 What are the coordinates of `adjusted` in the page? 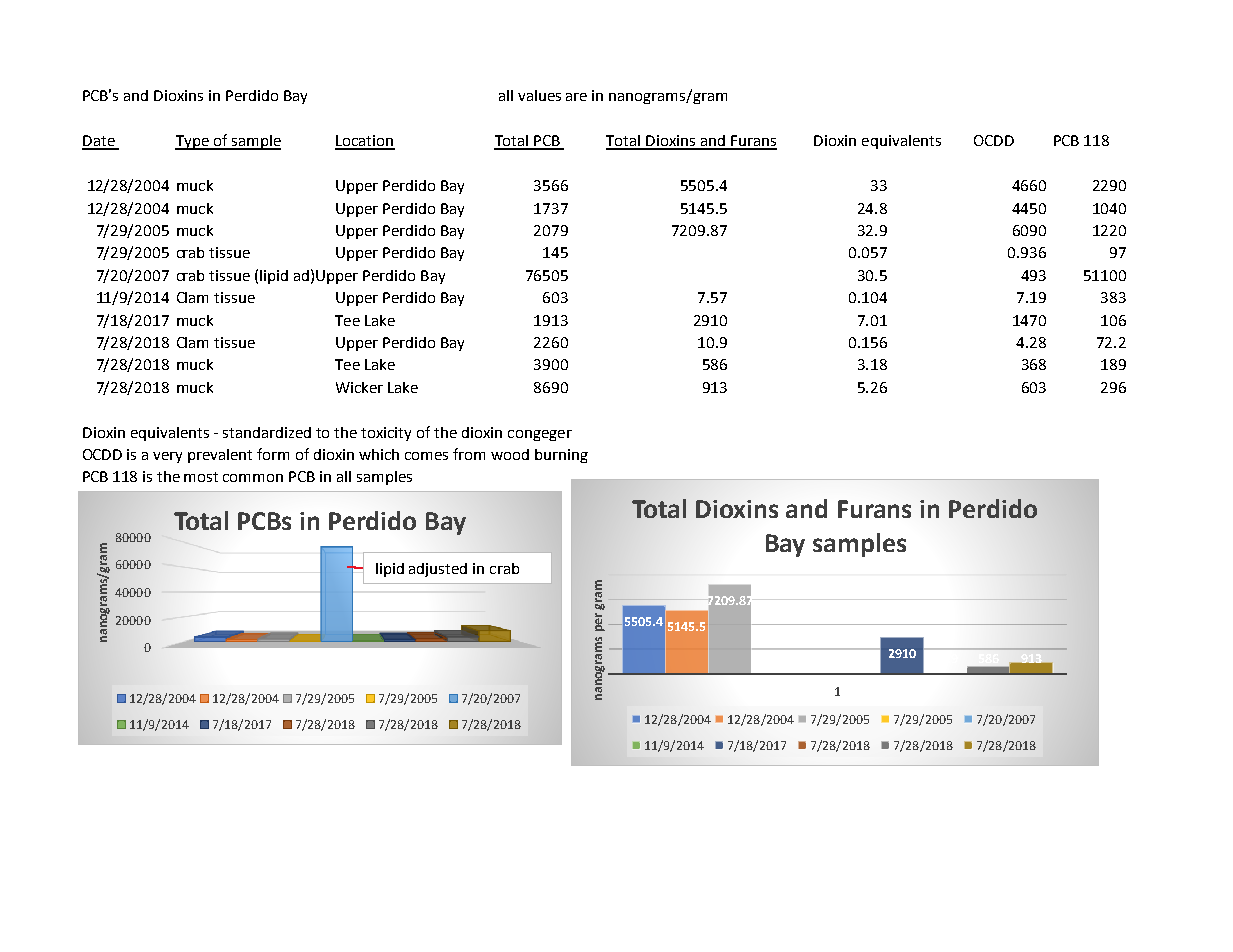 It's located at (438, 570).
